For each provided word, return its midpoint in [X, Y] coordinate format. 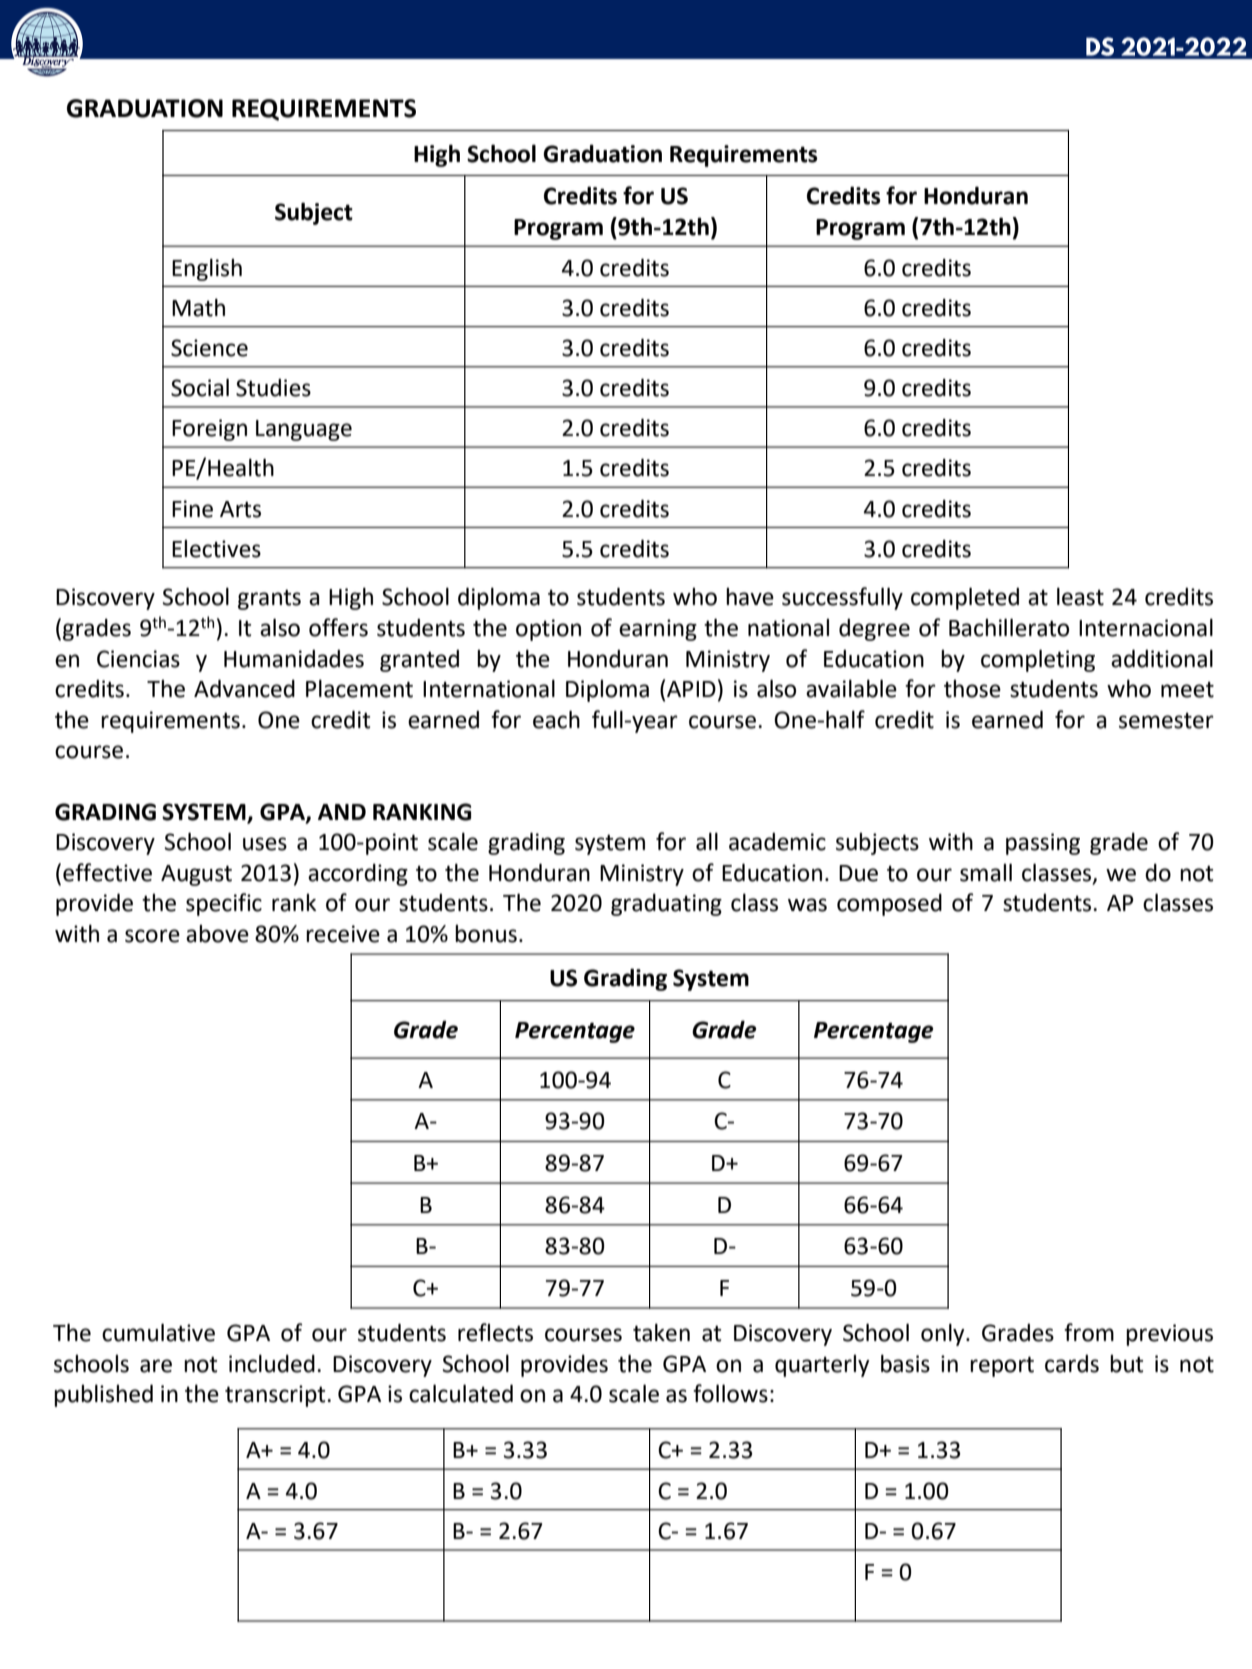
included [272, 1364]
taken [661, 1333]
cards [1072, 1364]
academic [777, 842]
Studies [273, 388]
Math [198, 308]
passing [1043, 844]
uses [265, 844]
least [1080, 597]
